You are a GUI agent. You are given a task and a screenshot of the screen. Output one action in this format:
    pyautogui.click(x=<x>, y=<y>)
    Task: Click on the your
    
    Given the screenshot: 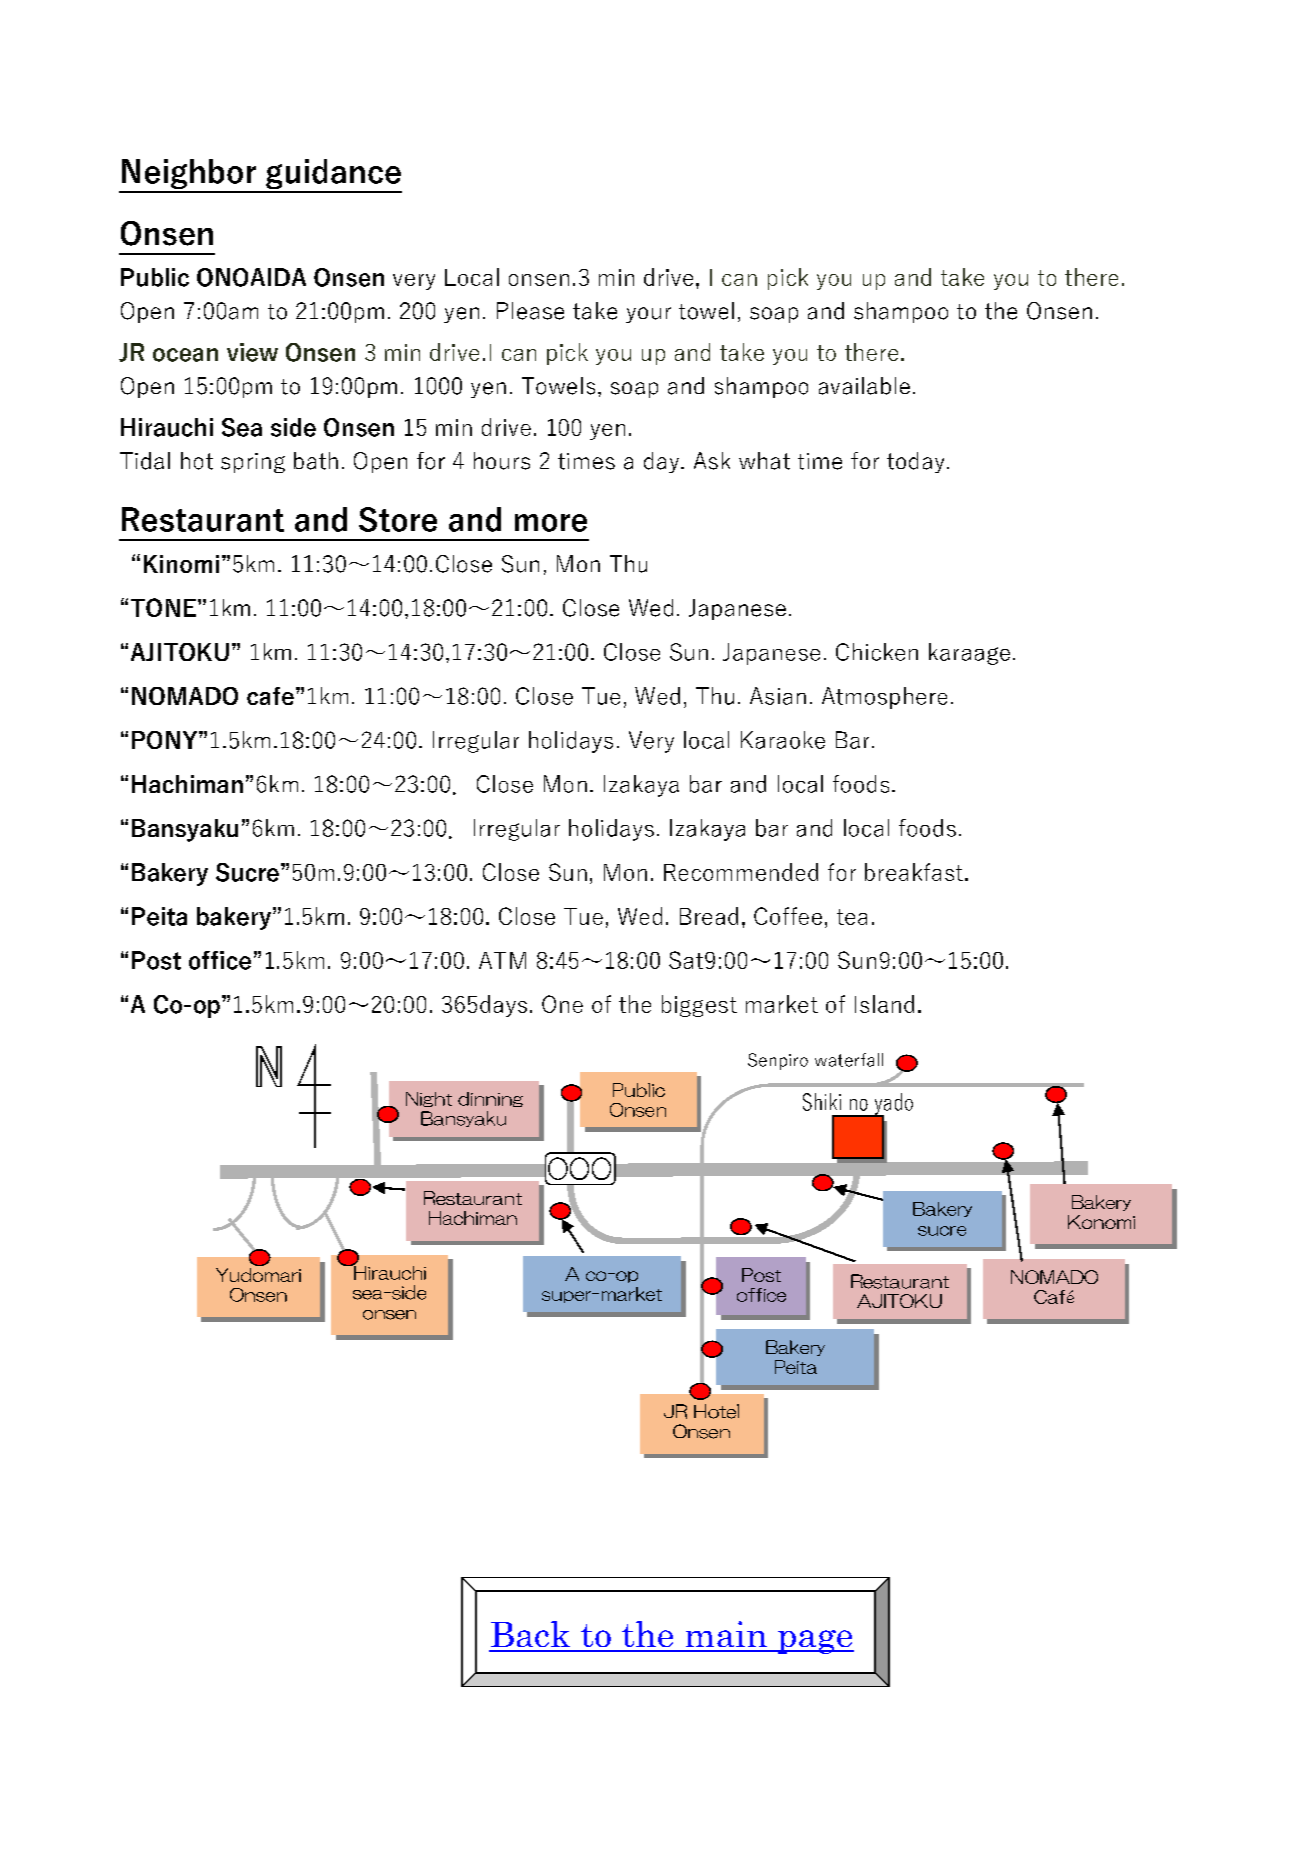 What is the action you would take?
    pyautogui.click(x=648, y=315)
